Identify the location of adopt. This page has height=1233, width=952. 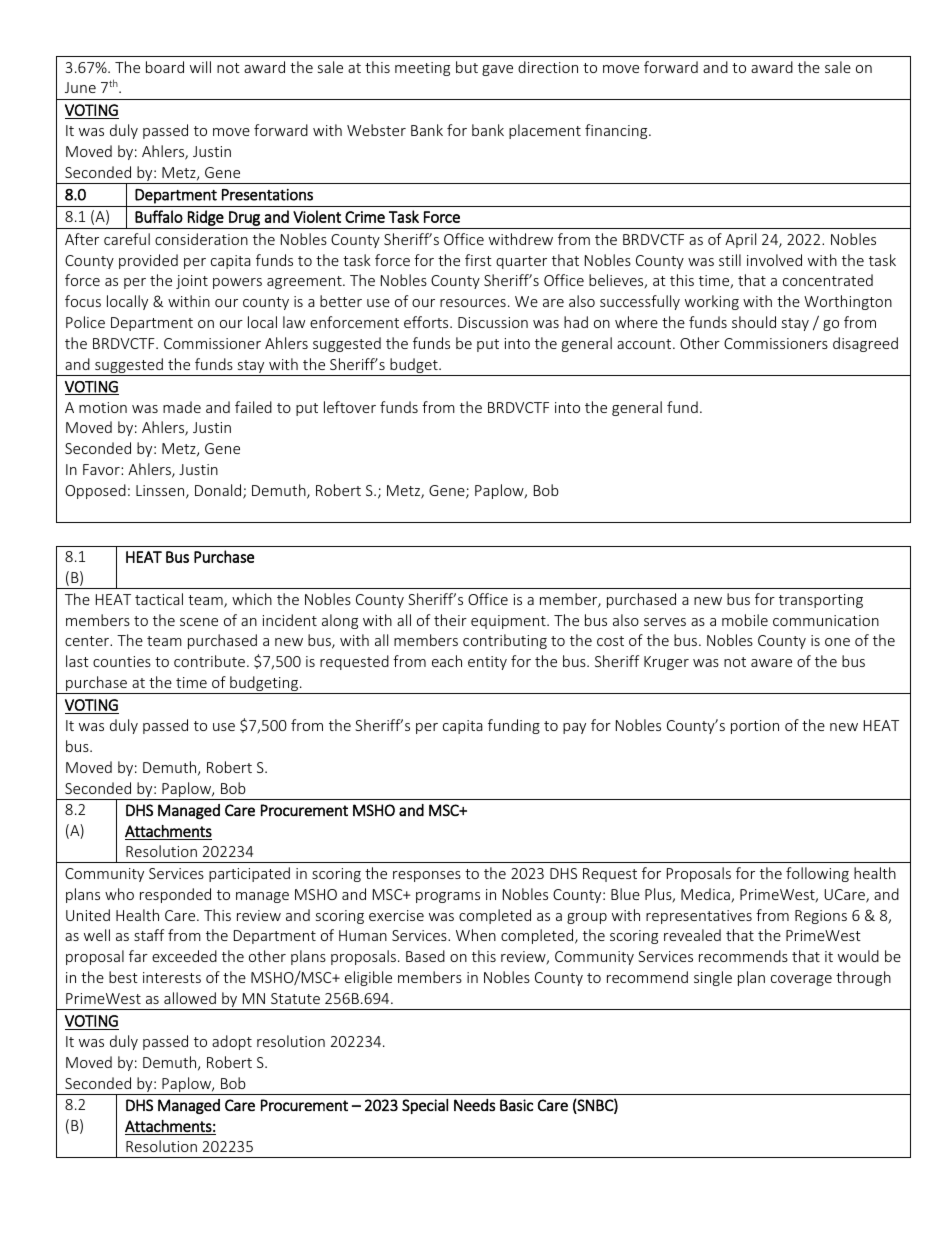
(232, 1042).
